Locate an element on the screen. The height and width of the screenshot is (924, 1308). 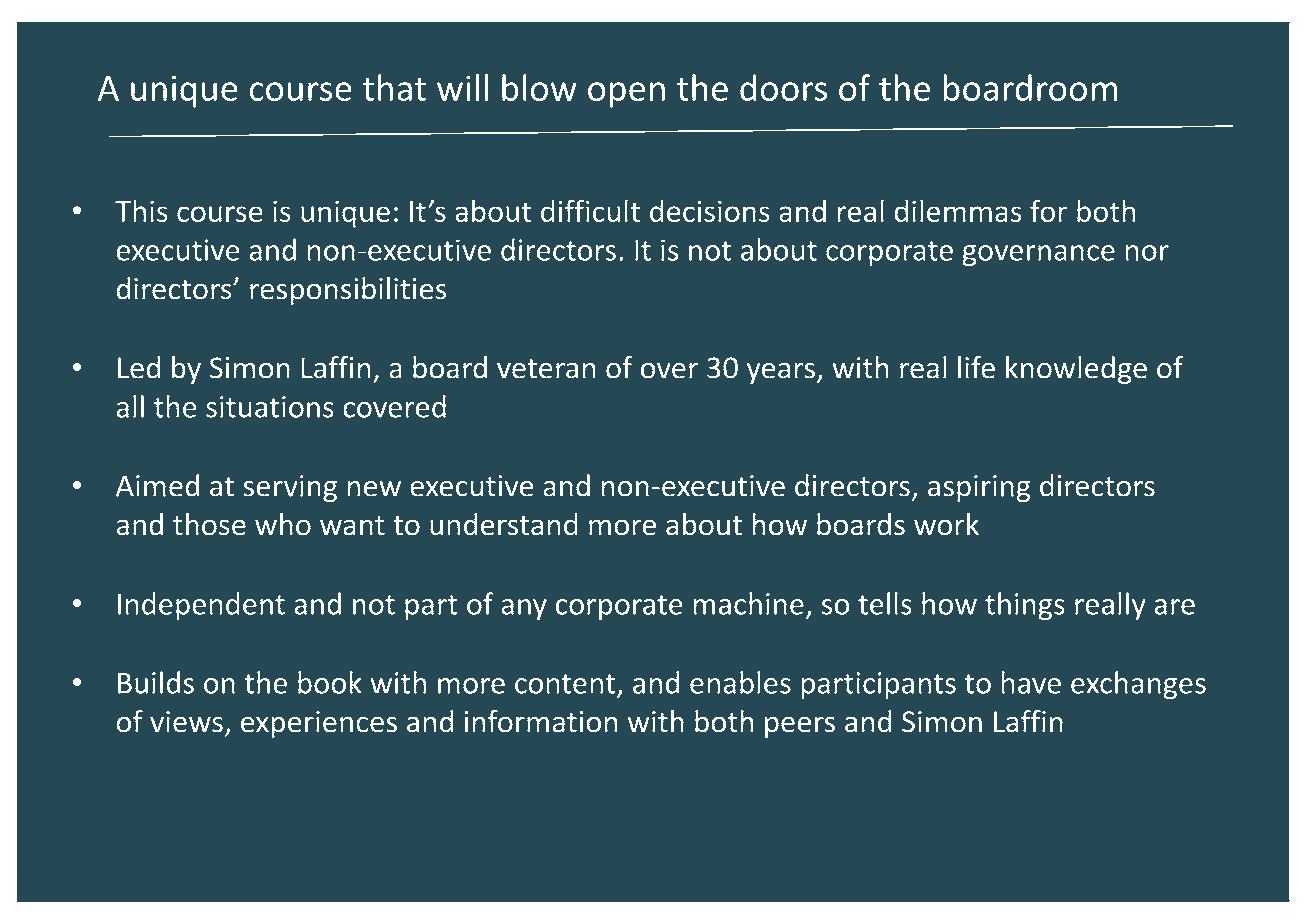
open is located at coordinates (626, 95).
